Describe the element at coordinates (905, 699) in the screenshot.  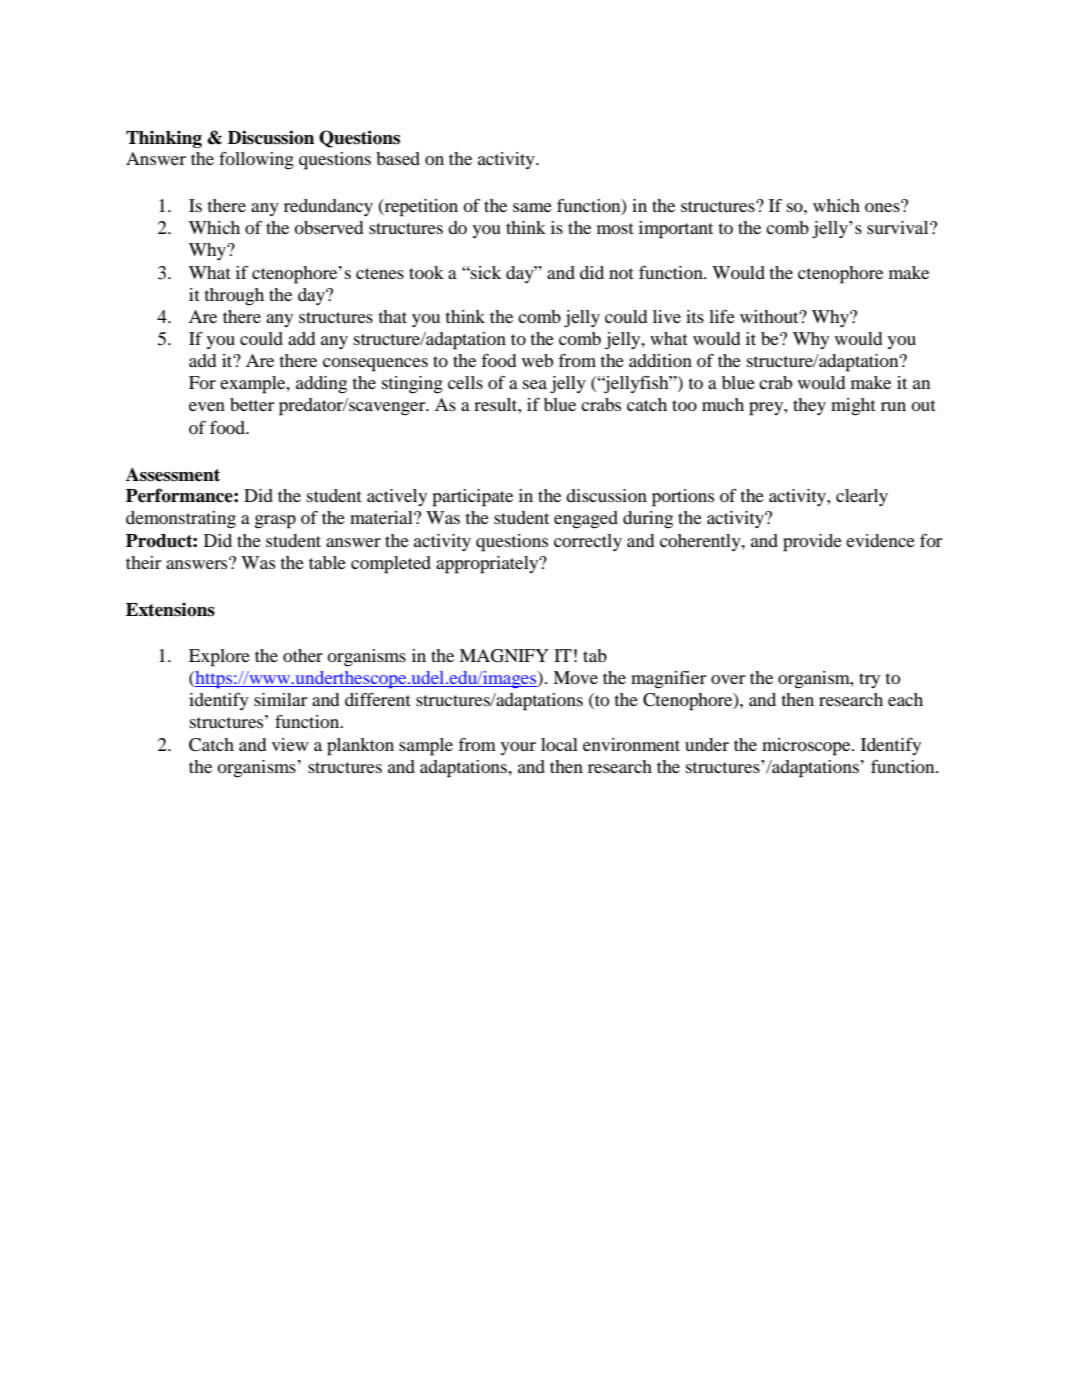
I see `each` at that location.
